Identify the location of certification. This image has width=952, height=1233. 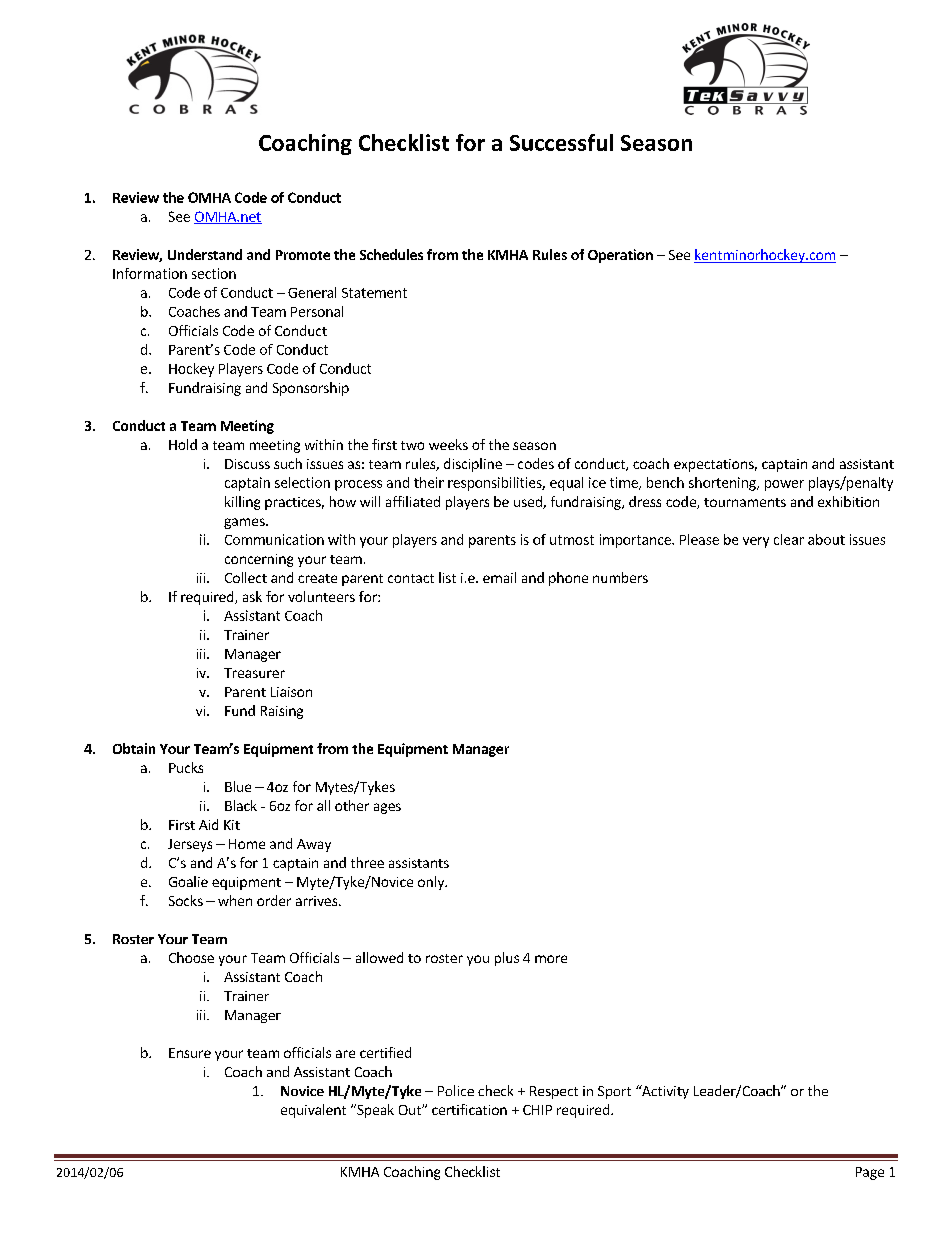
(469, 1109).
